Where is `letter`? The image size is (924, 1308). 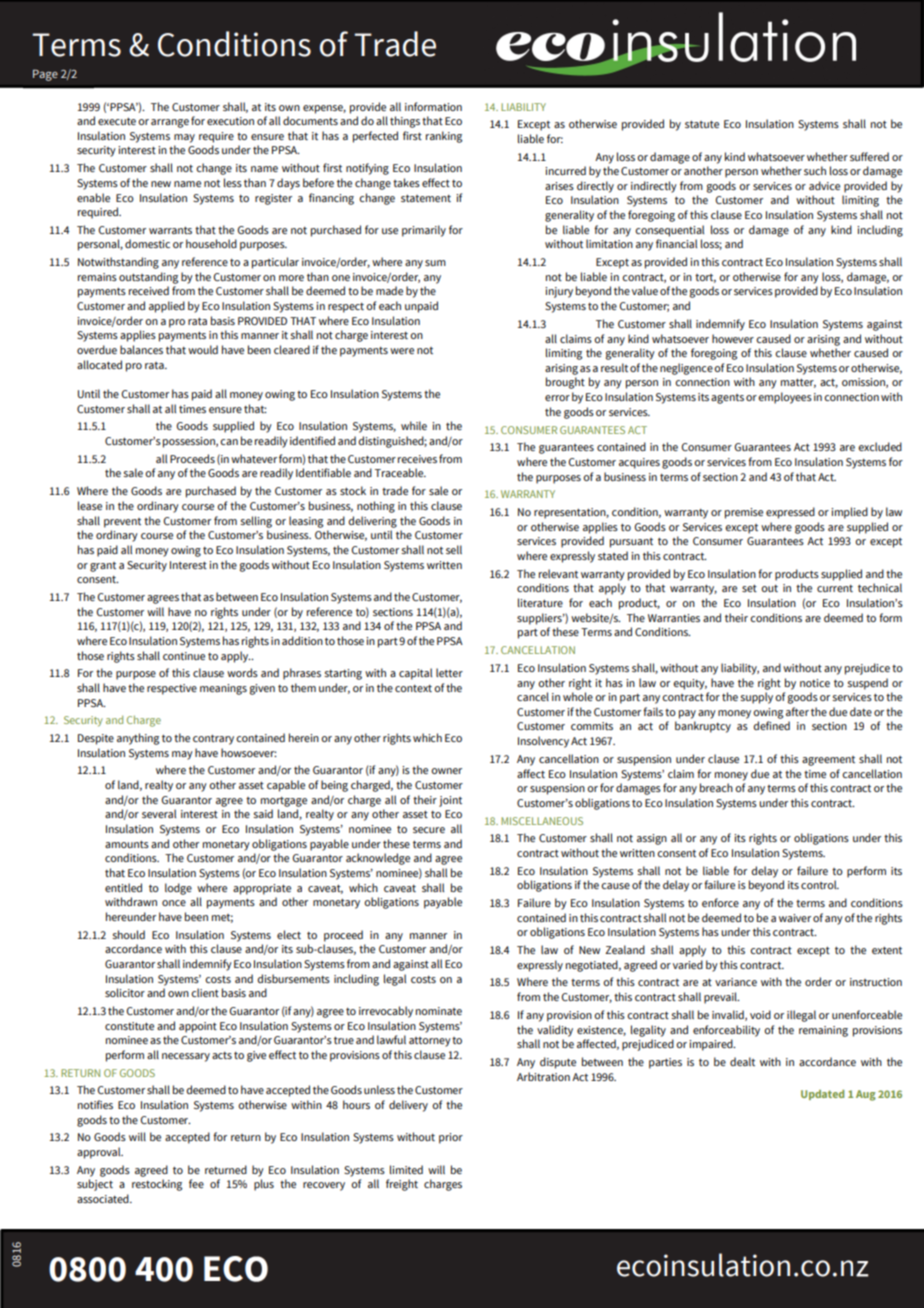 letter is located at coordinates (449, 672).
